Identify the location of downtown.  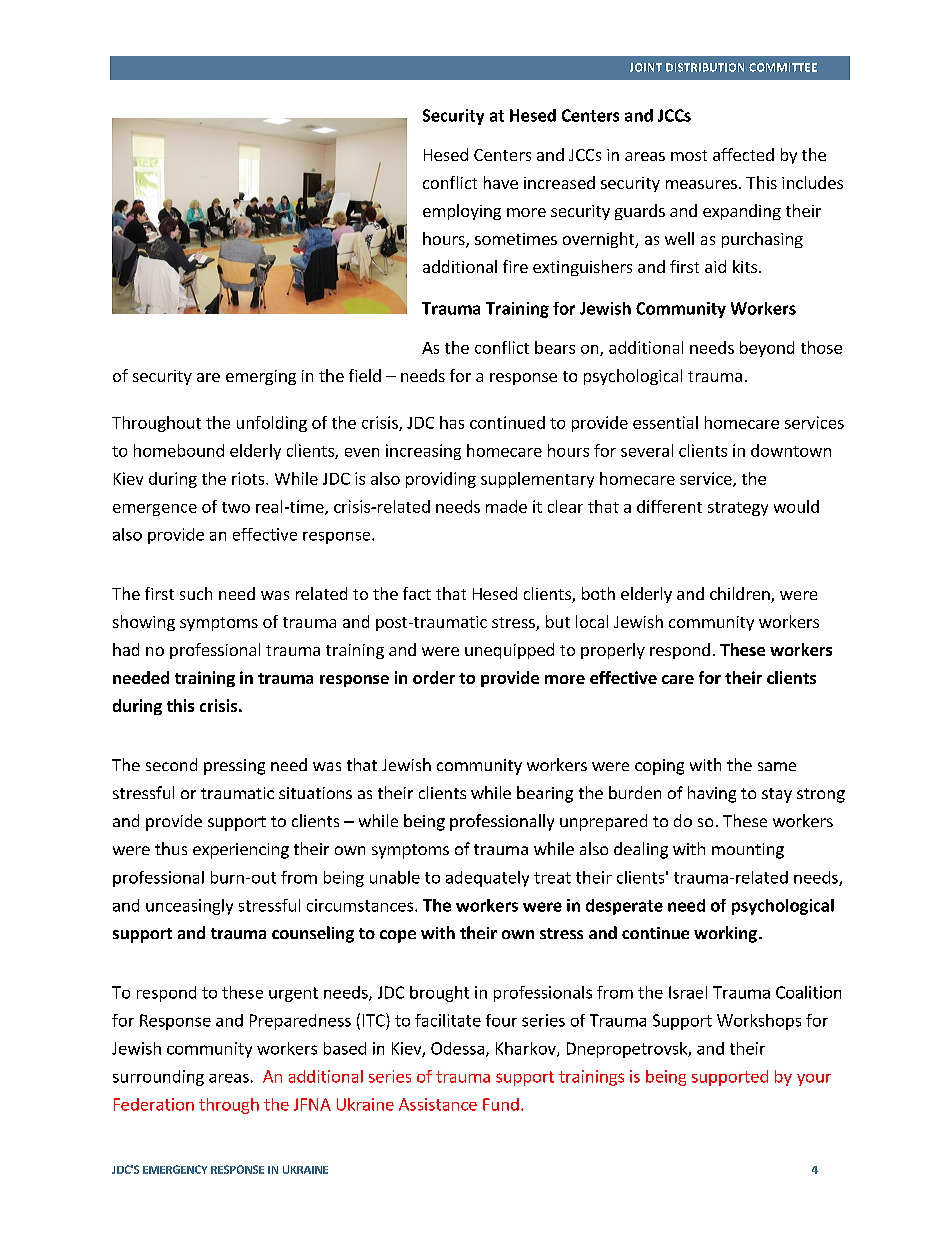
(791, 450).
